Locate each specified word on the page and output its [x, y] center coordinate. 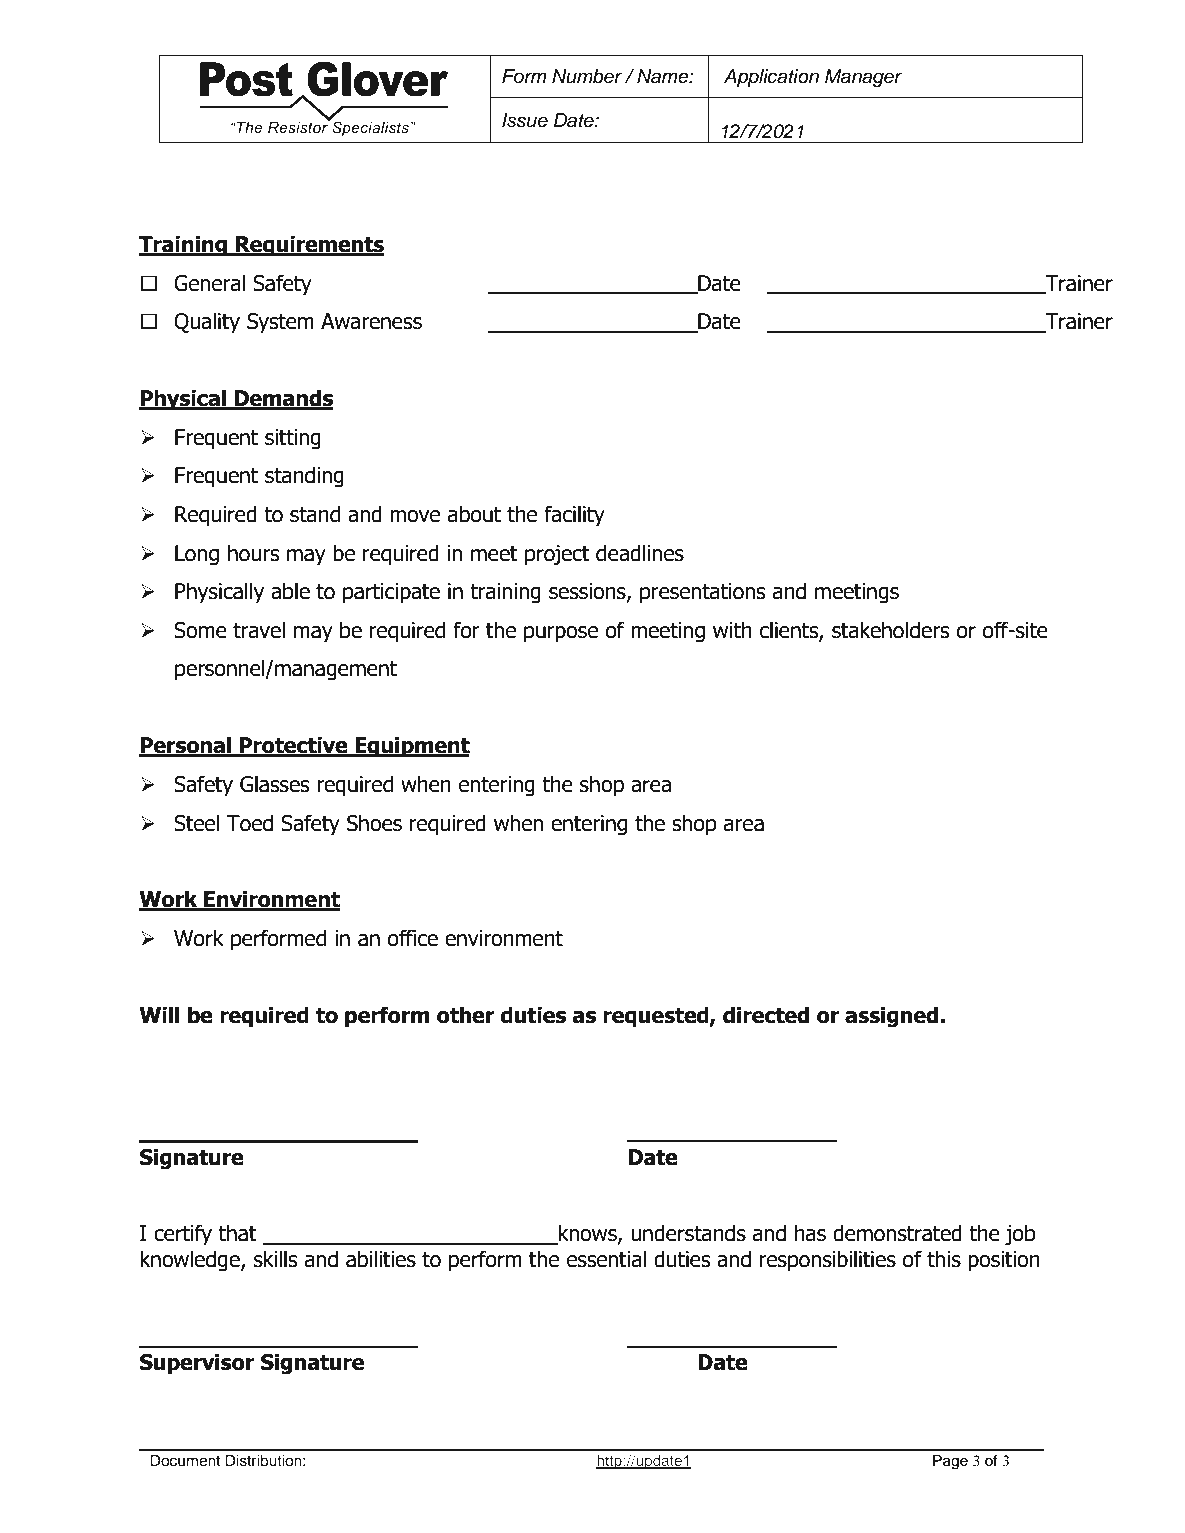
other [466, 1015]
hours [254, 553]
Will [159, 1014]
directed [766, 1015]
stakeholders [891, 630]
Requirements [309, 246]
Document [185, 1460]
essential [606, 1259]
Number [587, 76]
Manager [863, 78]
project [557, 555]
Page [950, 1462]
